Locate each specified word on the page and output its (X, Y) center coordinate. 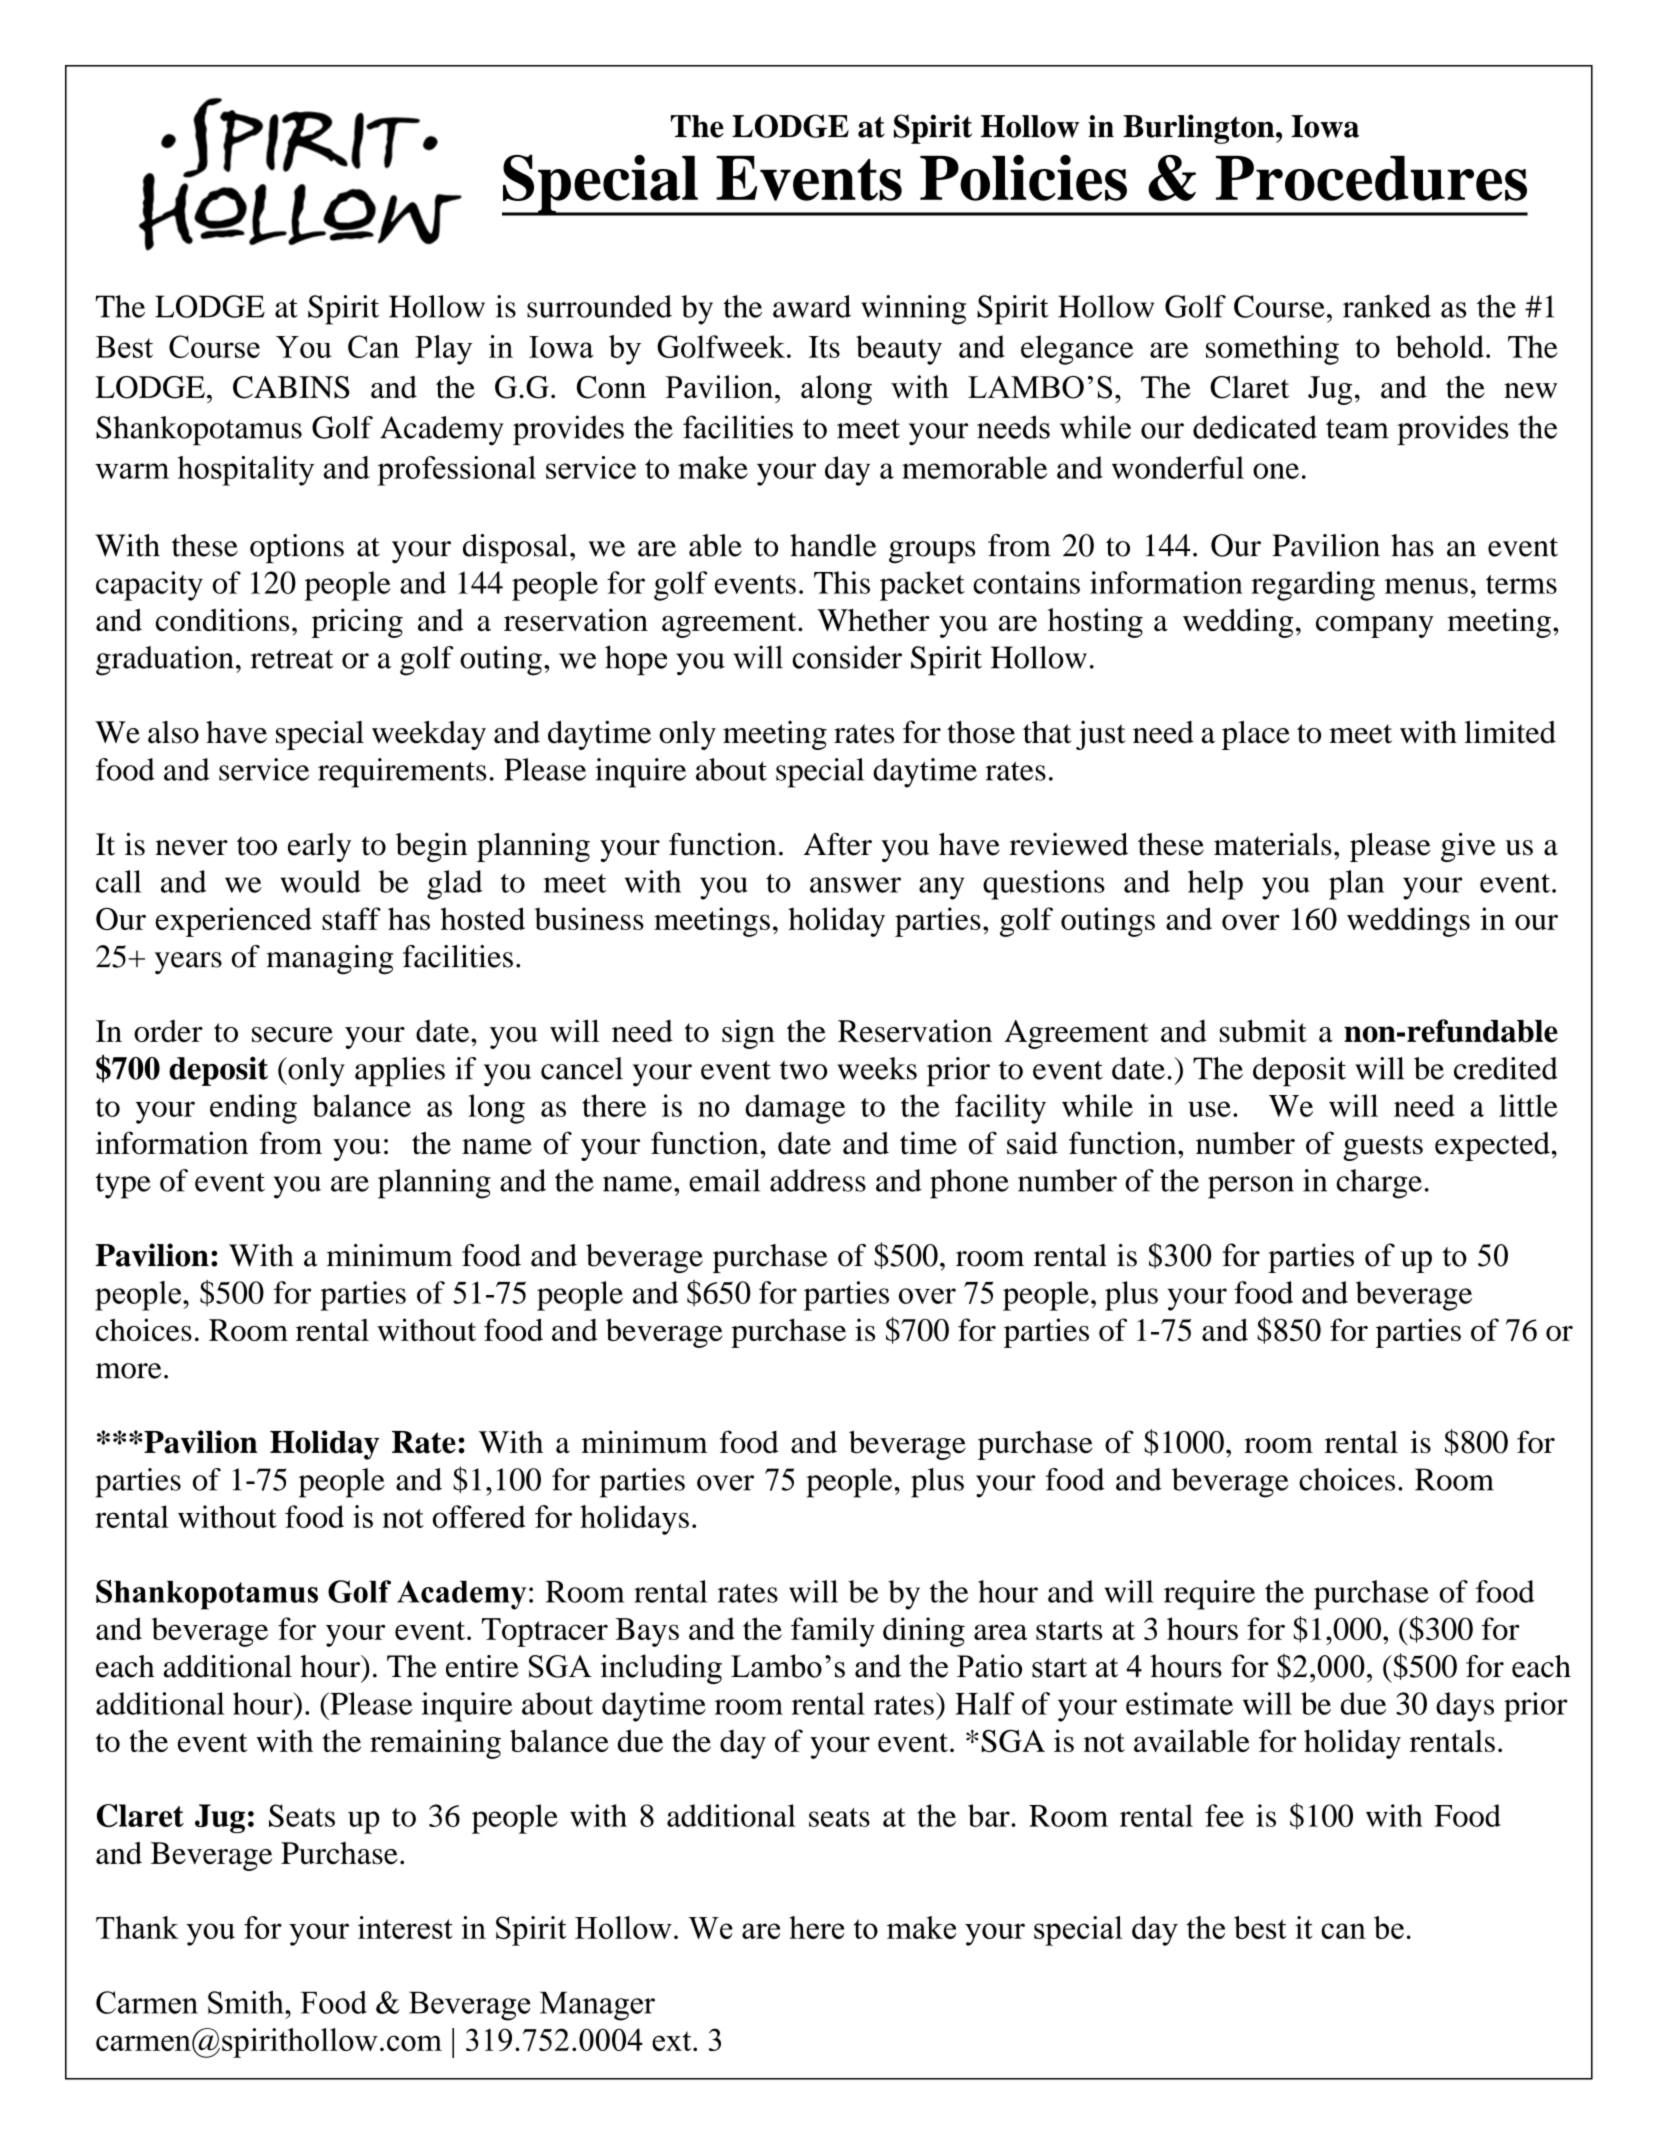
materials (1273, 844)
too (257, 846)
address (818, 1180)
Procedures (1371, 178)
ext (673, 2041)
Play (444, 350)
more (129, 1371)
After (838, 844)
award (812, 306)
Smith (247, 2002)
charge (1379, 1184)
